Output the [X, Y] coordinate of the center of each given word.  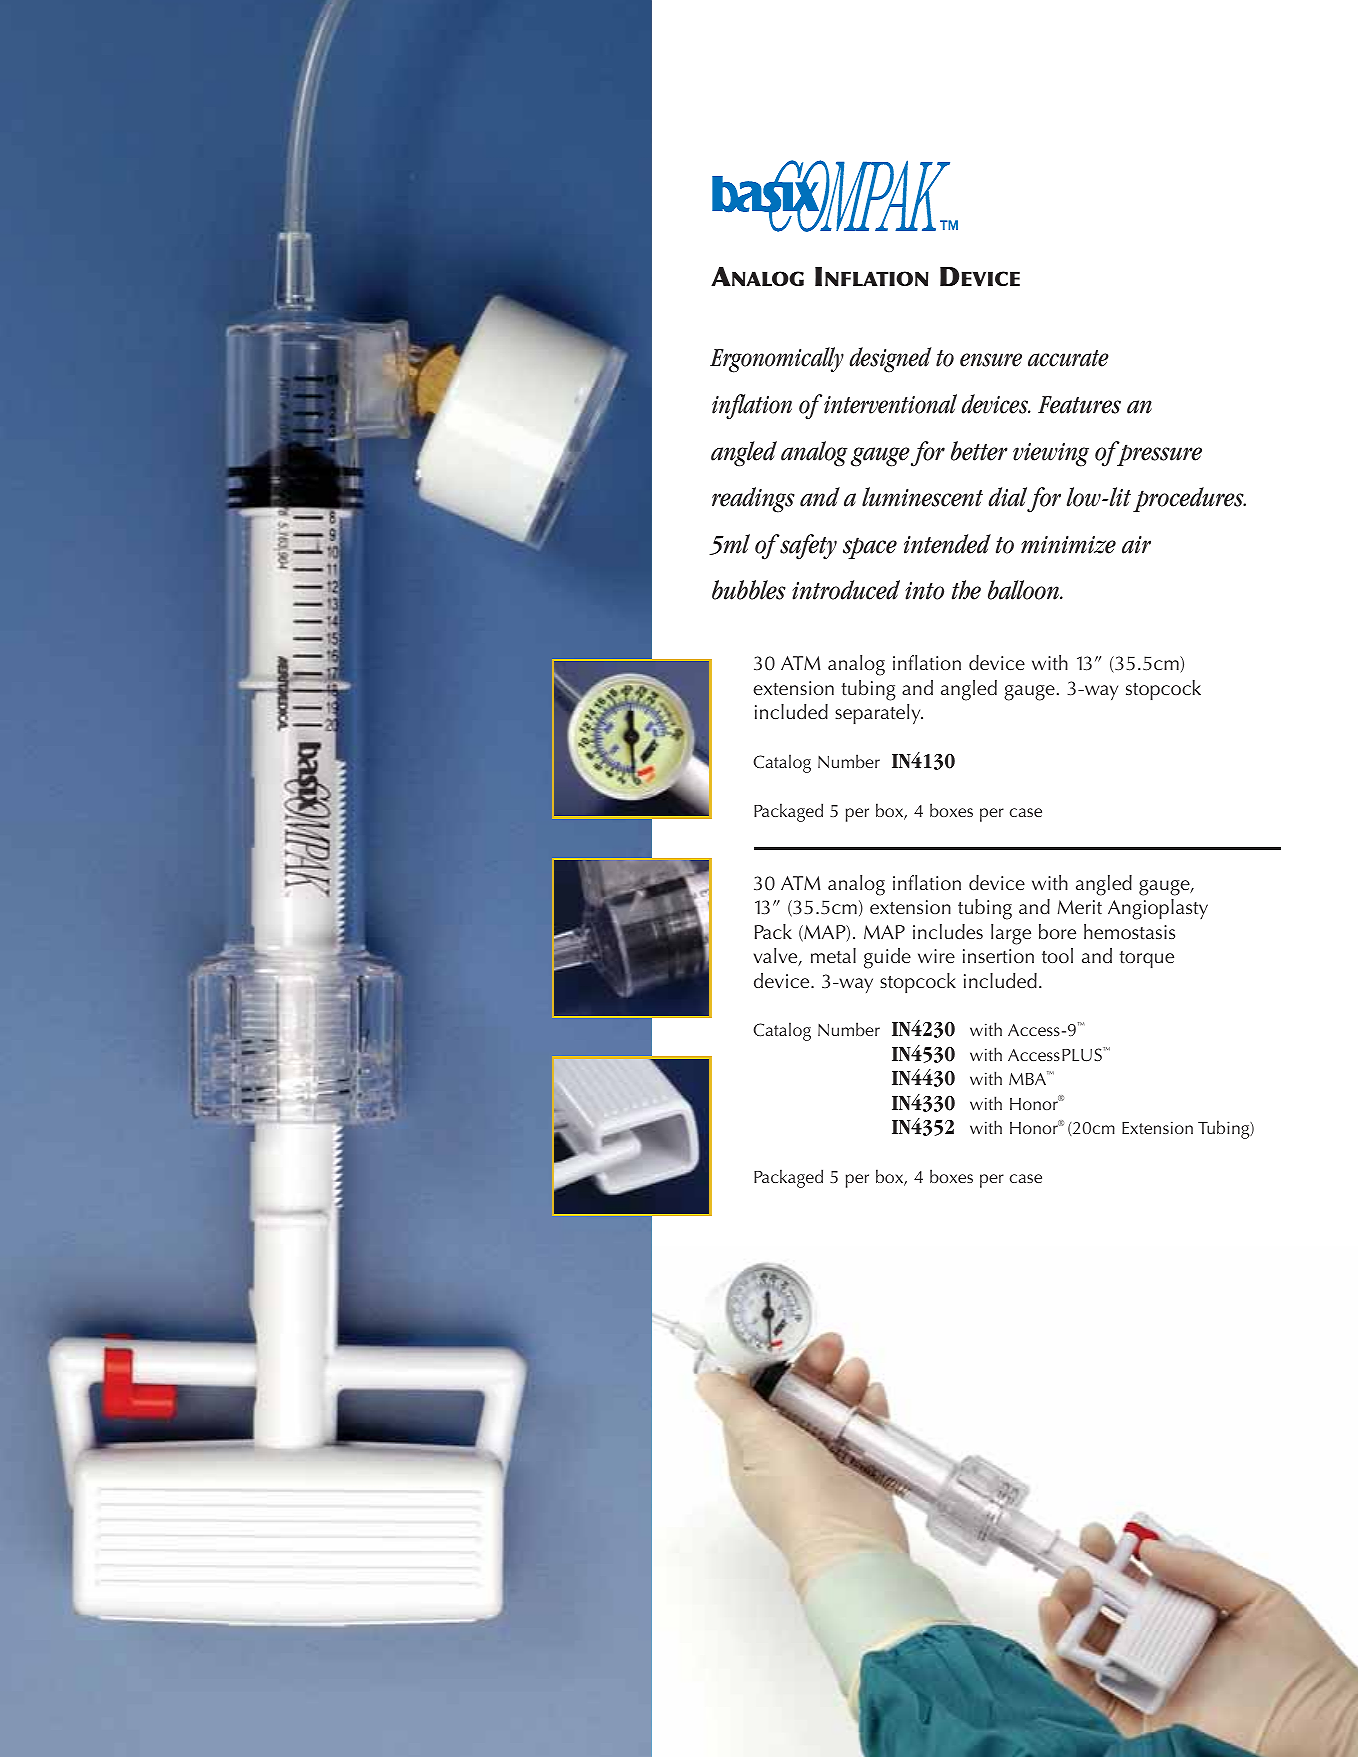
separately [879, 714]
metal [833, 955]
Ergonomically [777, 360]
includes [948, 931]
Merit [1080, 907]
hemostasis [1129, 931]
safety [808, 547]
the [966, 590]
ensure [991, 360]
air [1136, 544]
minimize [1068, 544]
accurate [1068, 358]
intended [947, 544]
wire [936, 956]
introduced [846, 590]
